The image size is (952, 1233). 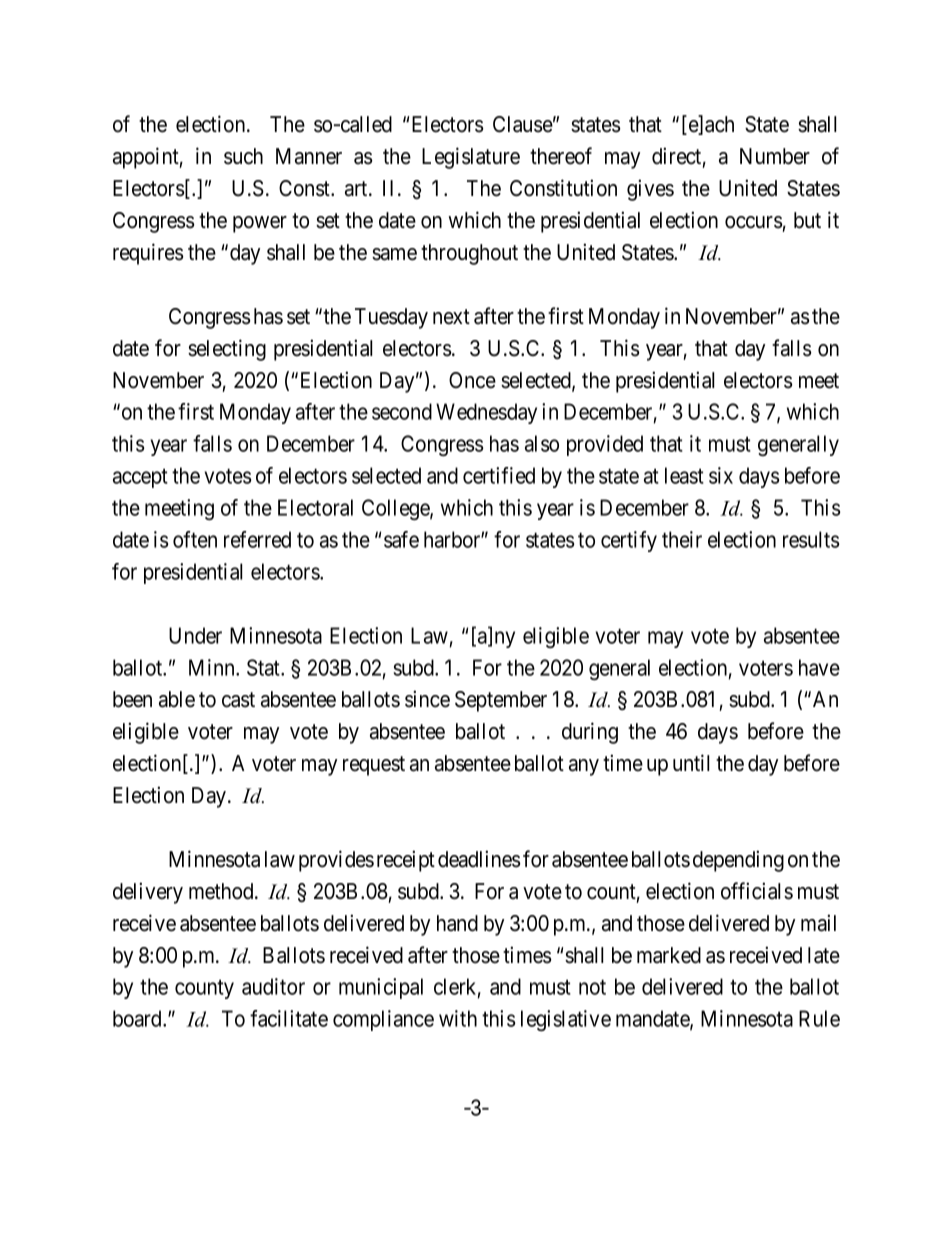 I want to click on Rule, so click(x=819, y=1018).
